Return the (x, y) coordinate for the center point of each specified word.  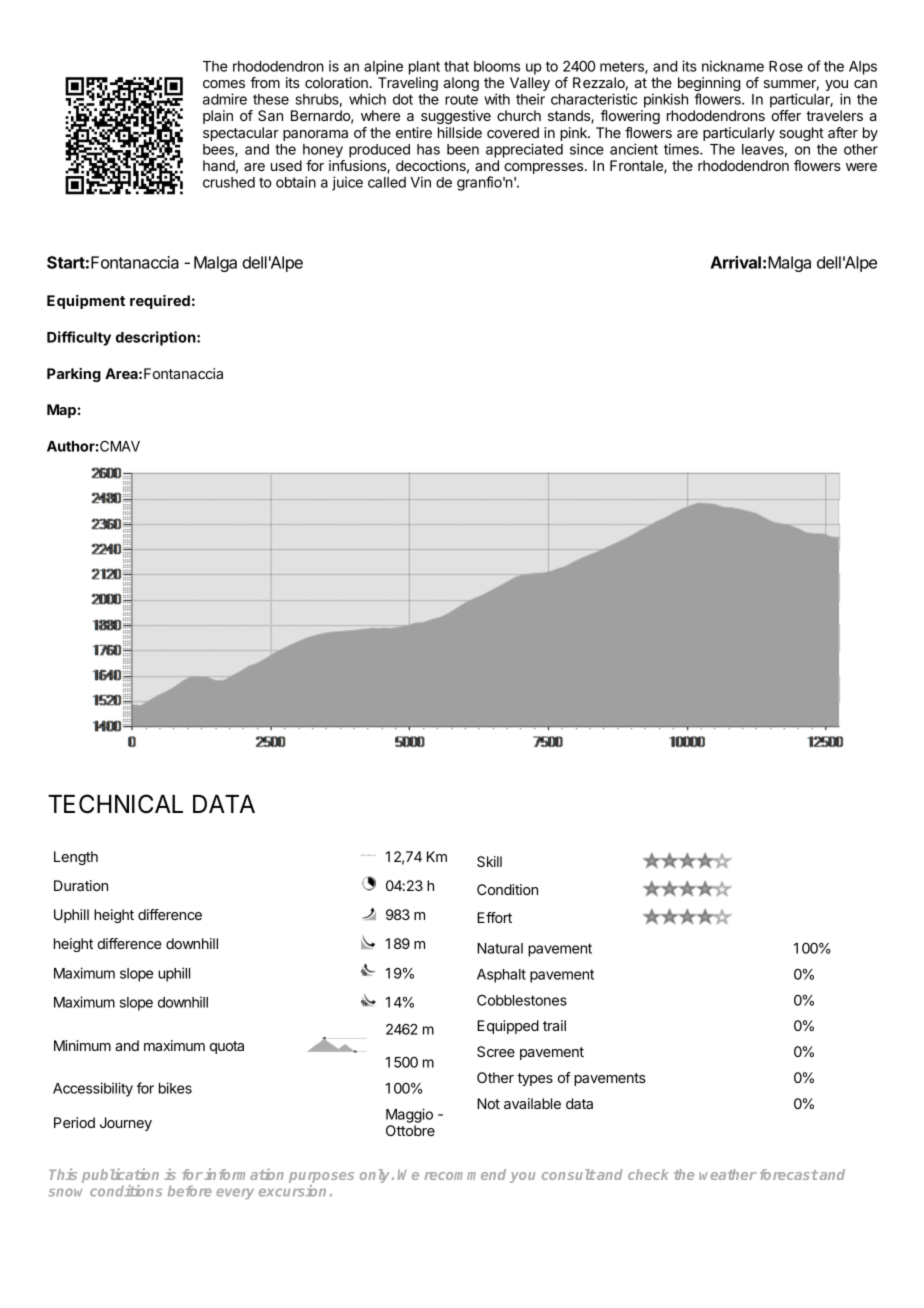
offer (786, 115)
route (461, 99)
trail (554, 1025)
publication (120, 1177)
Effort (494, 917)
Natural (500, 948)
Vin (421, 182)
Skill (489, 861)
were (861, 167)
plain (218, 117)
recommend (465, 1174)
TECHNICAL (115, 804)
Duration (81, 885)
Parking (74, 375)
